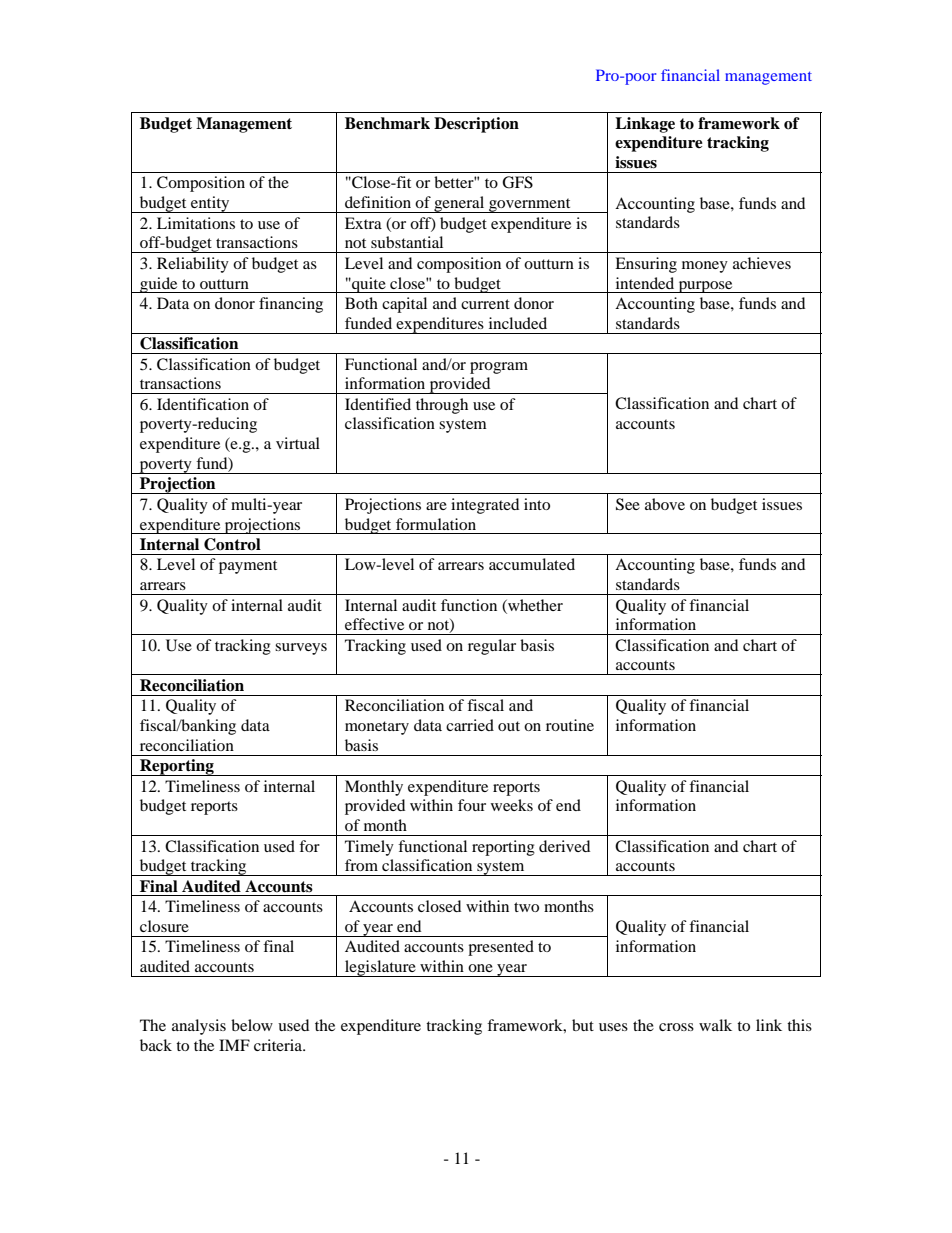 Image resolution: width=952 pixels, height=1233 pixels. What do you see at coordinates (252, 1025) in the screenshot?
I see `below` at bounding box center [252, 1025].
